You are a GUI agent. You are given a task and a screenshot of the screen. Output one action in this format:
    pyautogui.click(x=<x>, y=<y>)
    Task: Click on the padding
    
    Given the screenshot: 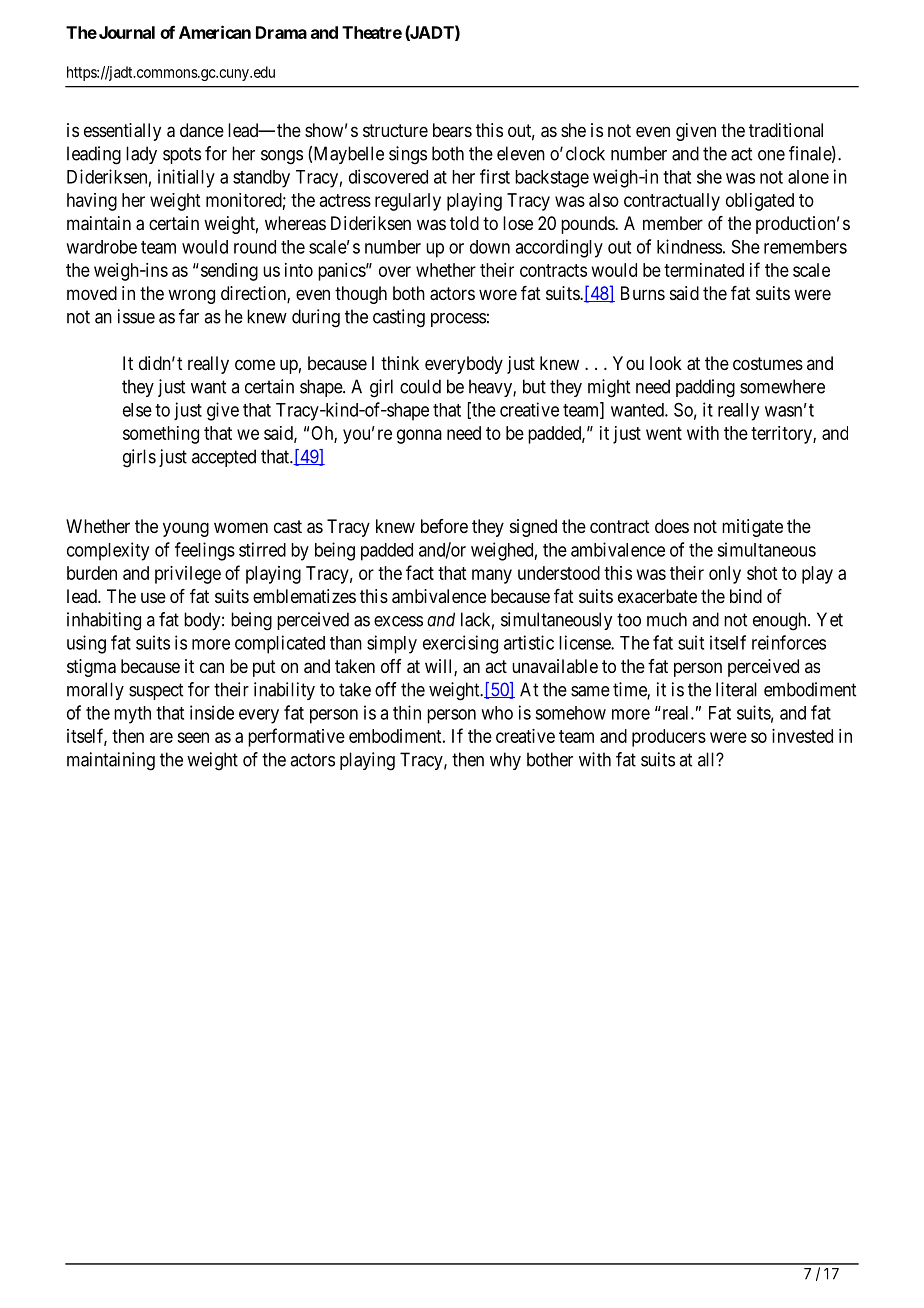 What is the action you would take?
    pyautogui.click(x=705, y=388)
